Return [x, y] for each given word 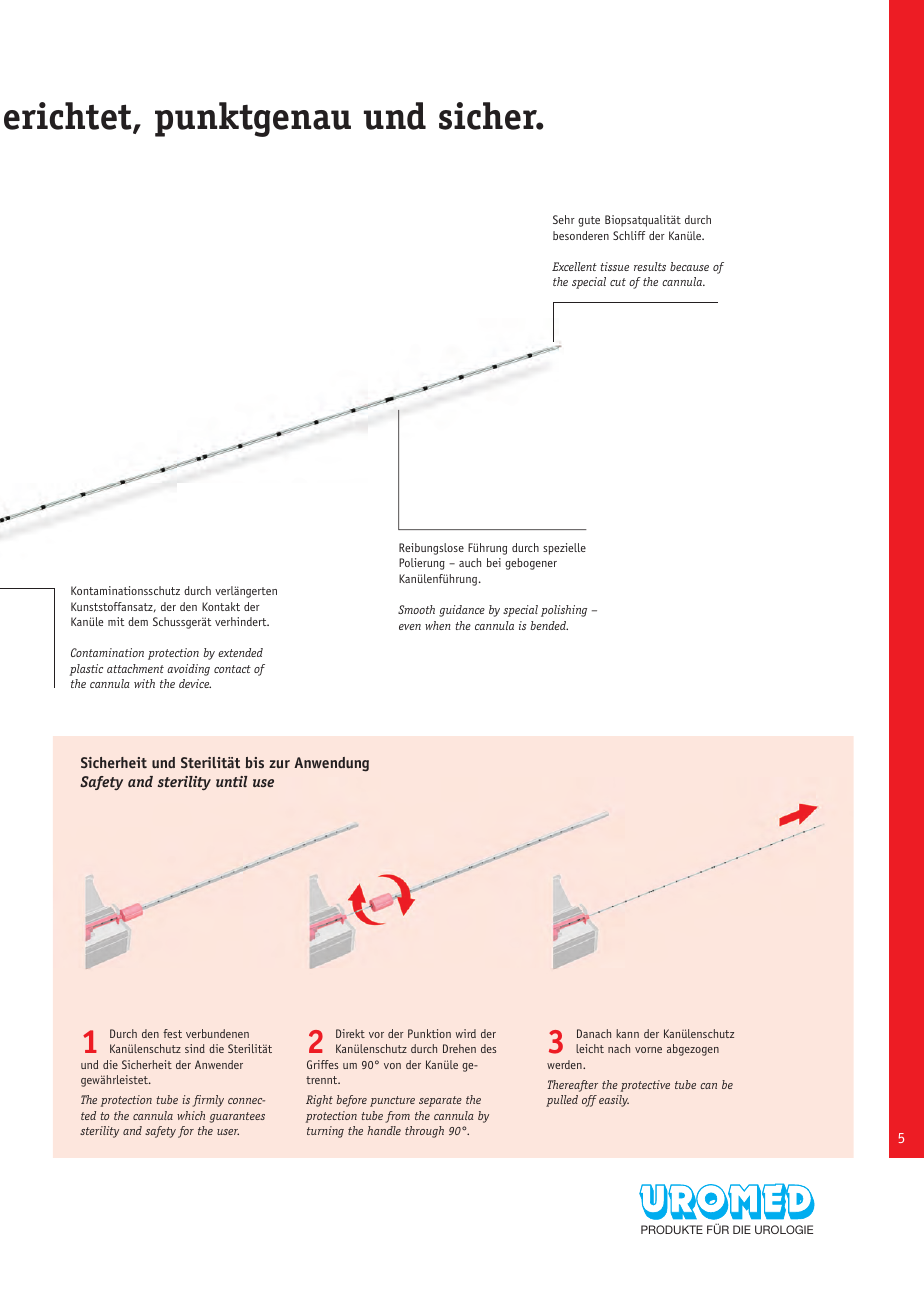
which [191, 1115]
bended [549, 625]
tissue [614, 266]
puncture [392, 1101]
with [144, 683]
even [410, 627]
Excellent [574, 266]
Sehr [564, 219]
